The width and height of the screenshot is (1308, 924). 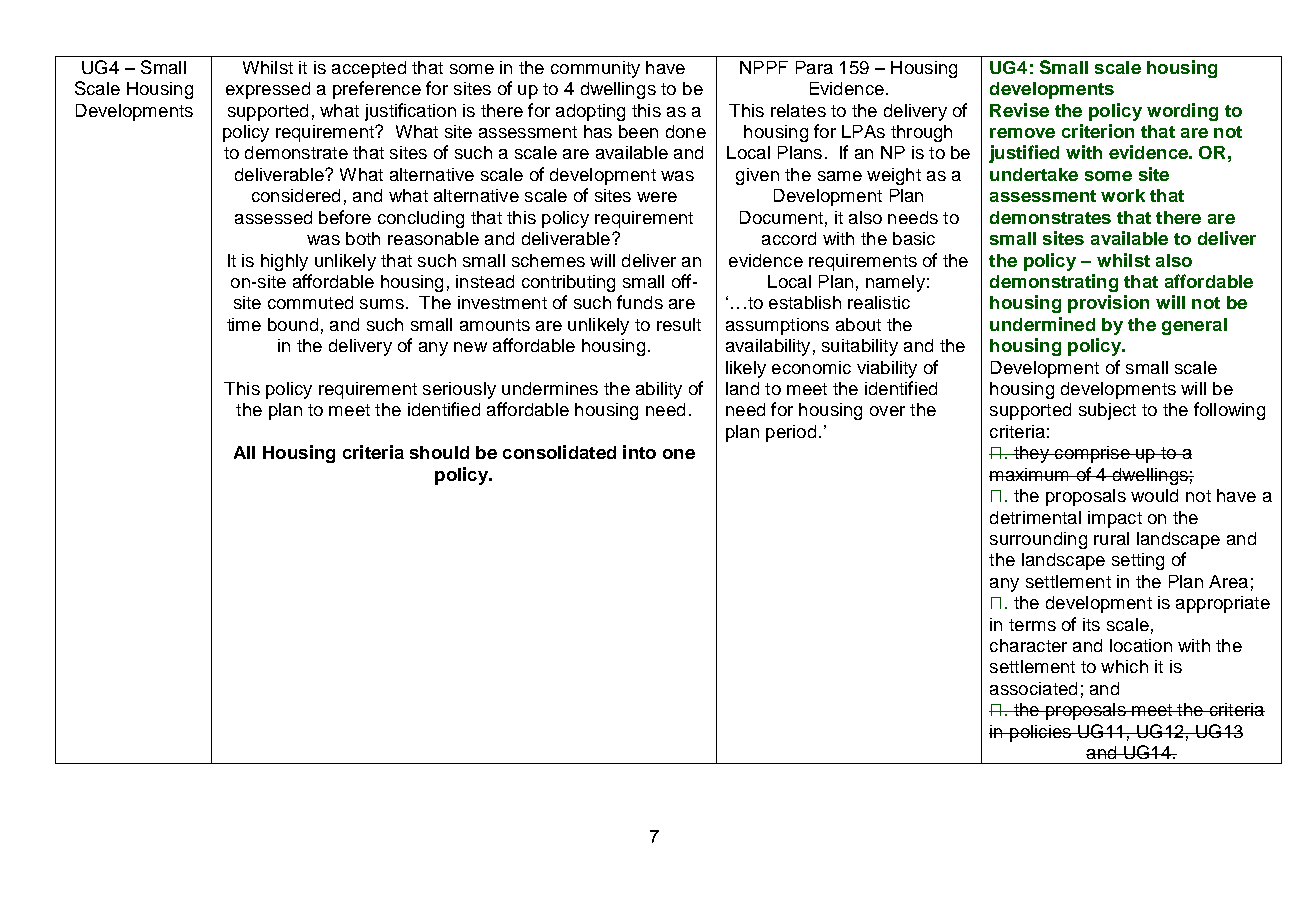 I want to click on work, so click(x=1123, y=195).
